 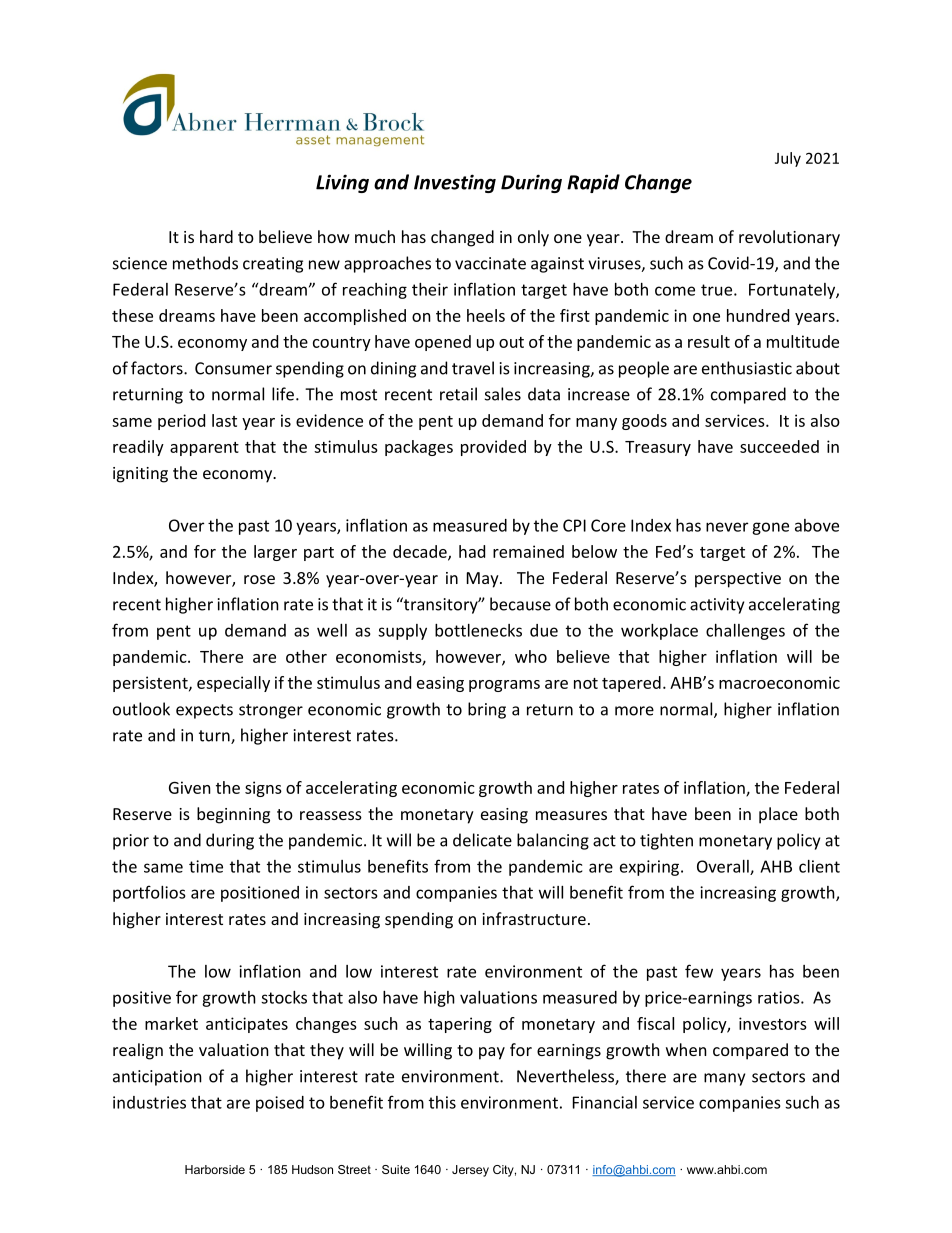 What do you see at coordinates (504, 686) in the screenshot?
I see `programs` at bounding box center [504, 686].
